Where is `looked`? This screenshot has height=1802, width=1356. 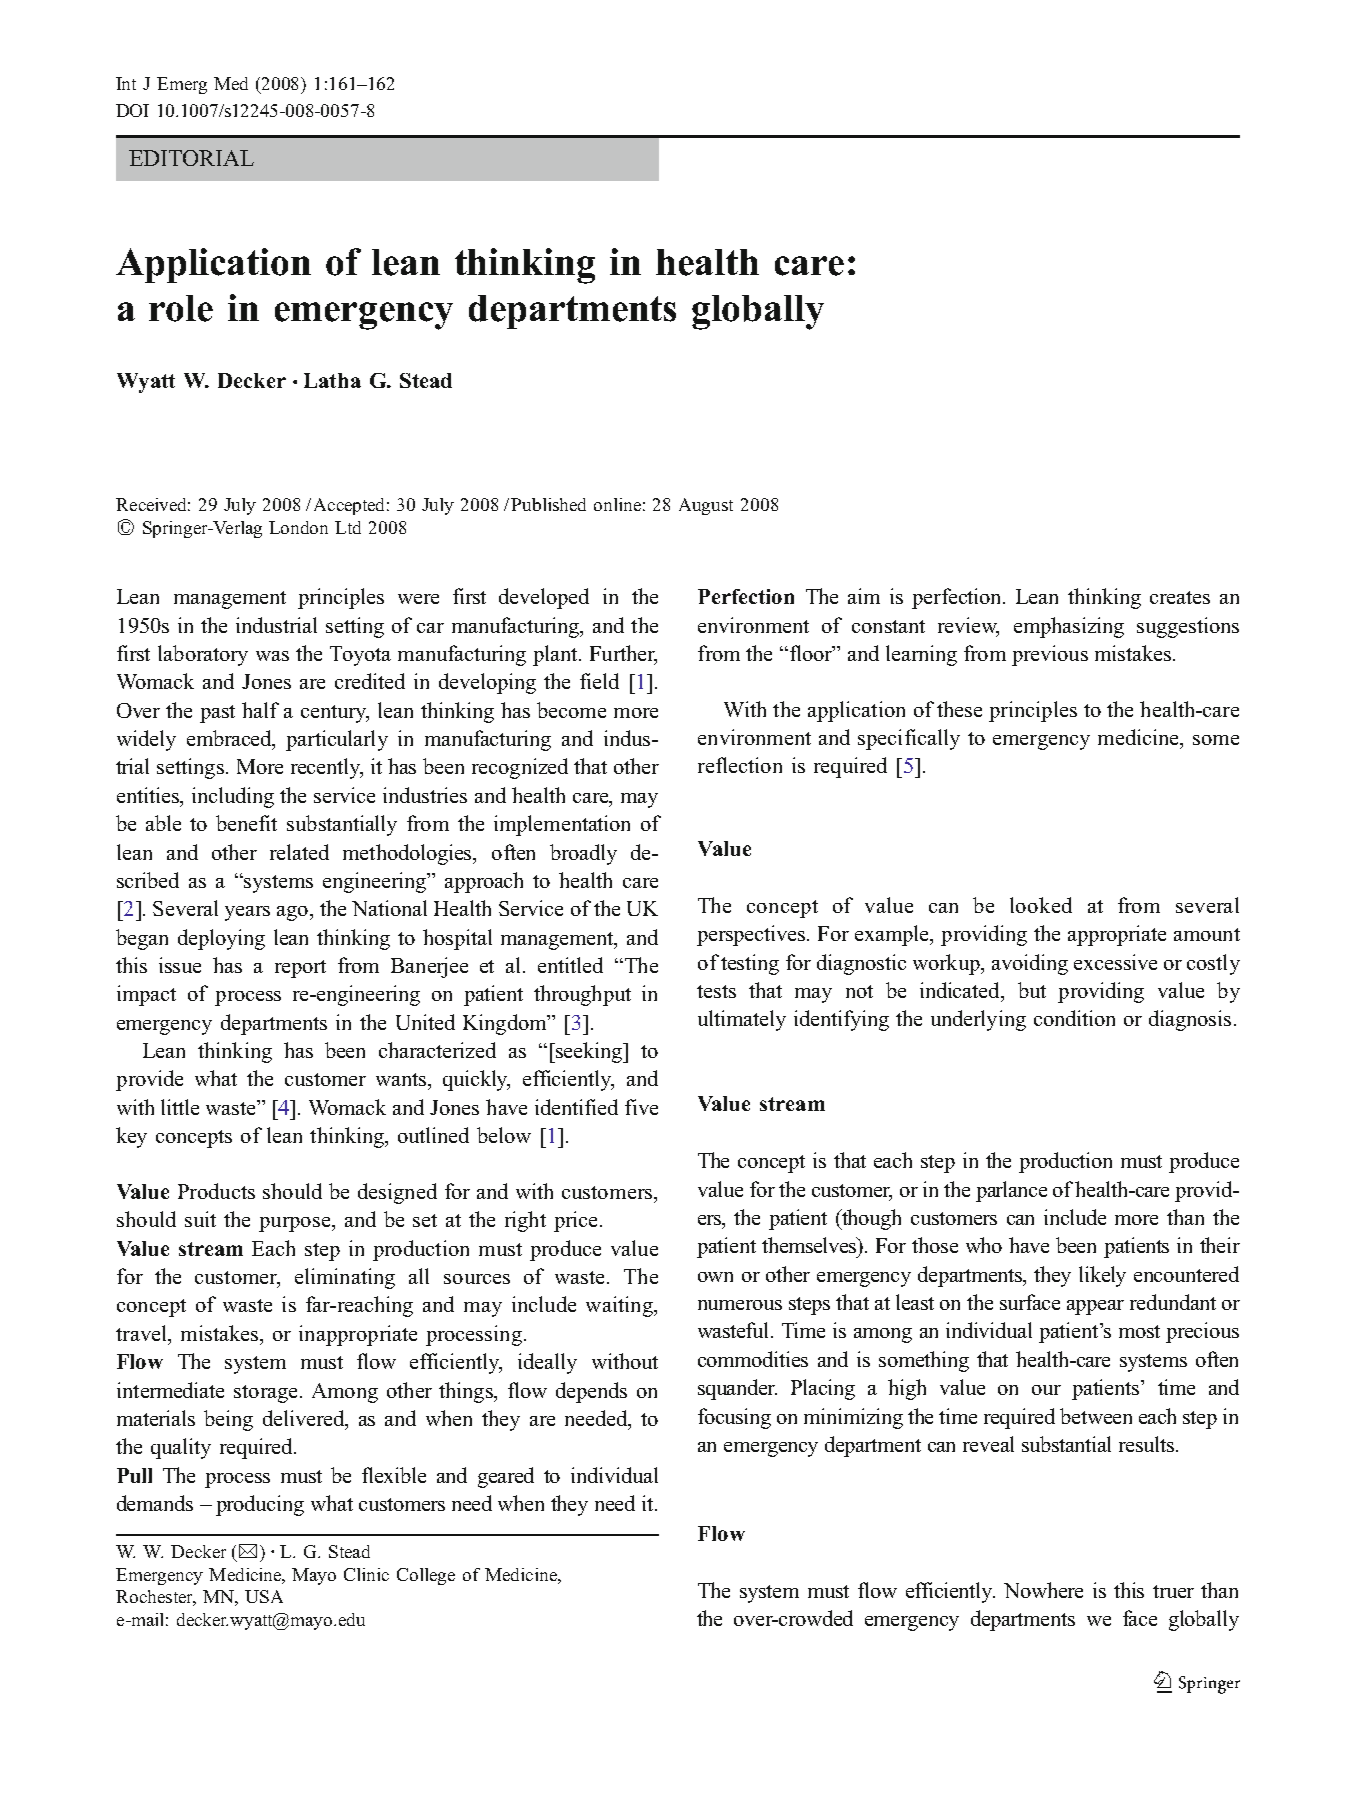
looked is located at coordinates (1041, 905).
